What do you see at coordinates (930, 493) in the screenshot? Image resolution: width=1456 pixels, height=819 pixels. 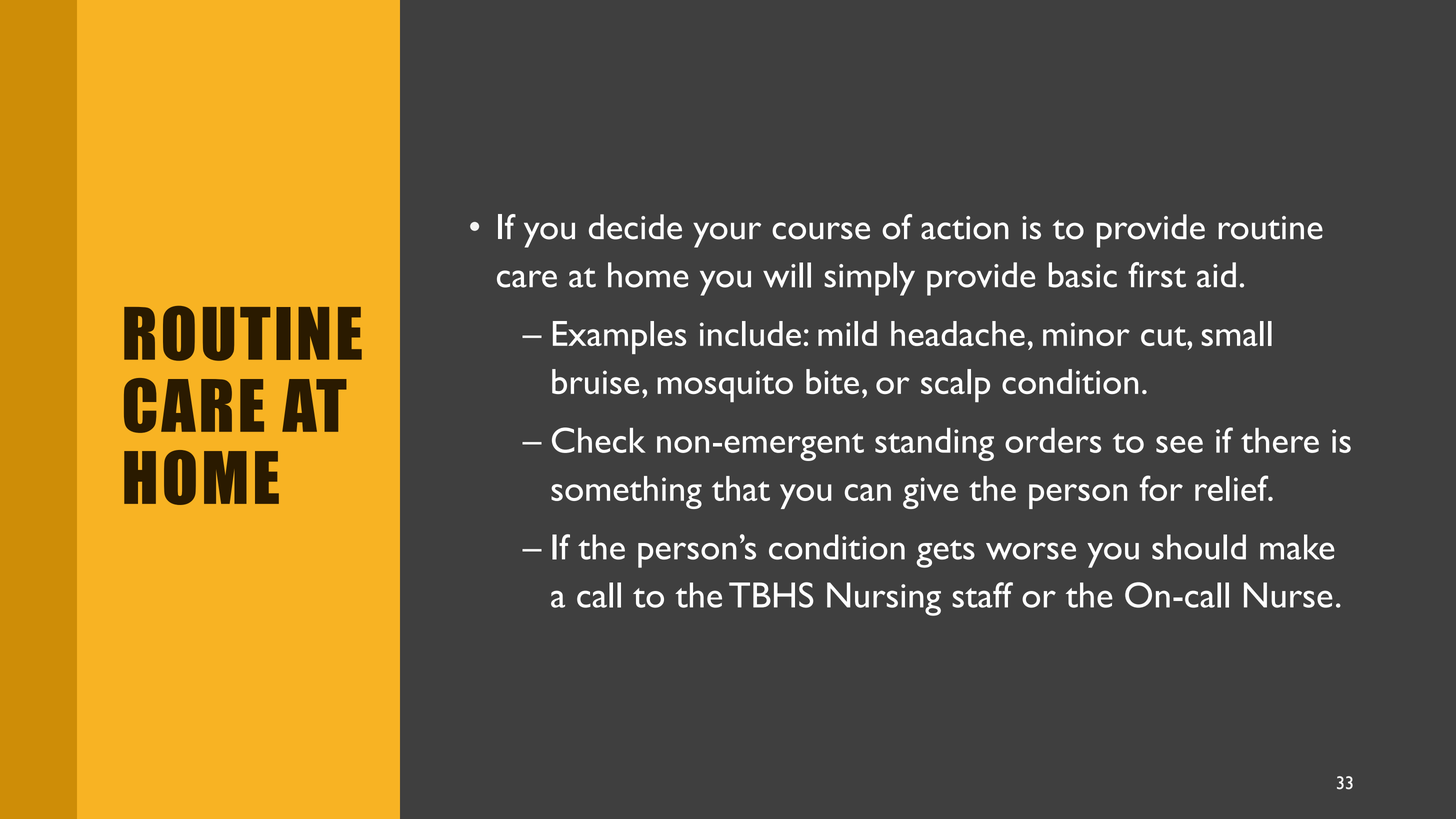 I see `give` at bounding box center [930, 493].
